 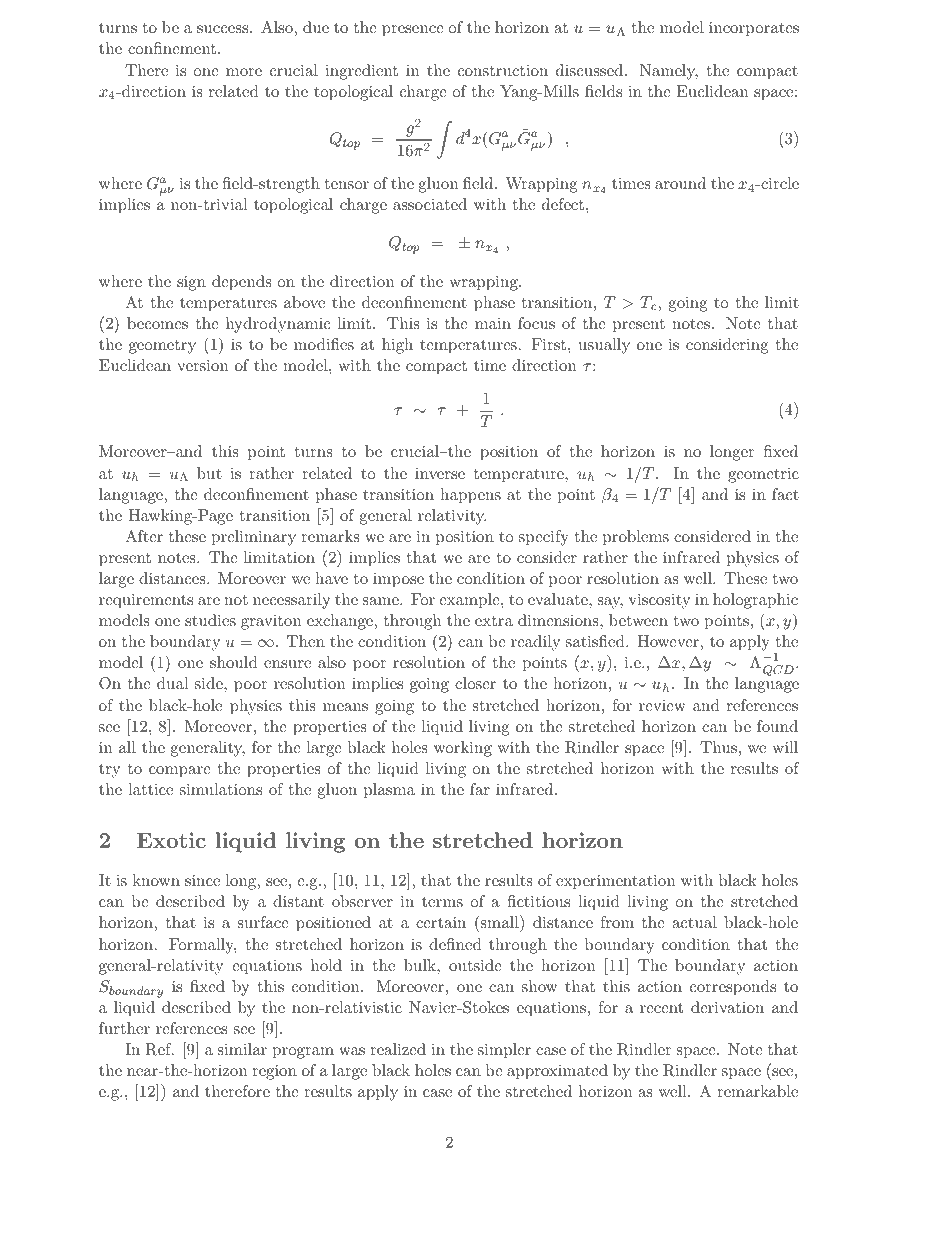 I want to click on dual, so click(x=172, y=683).
